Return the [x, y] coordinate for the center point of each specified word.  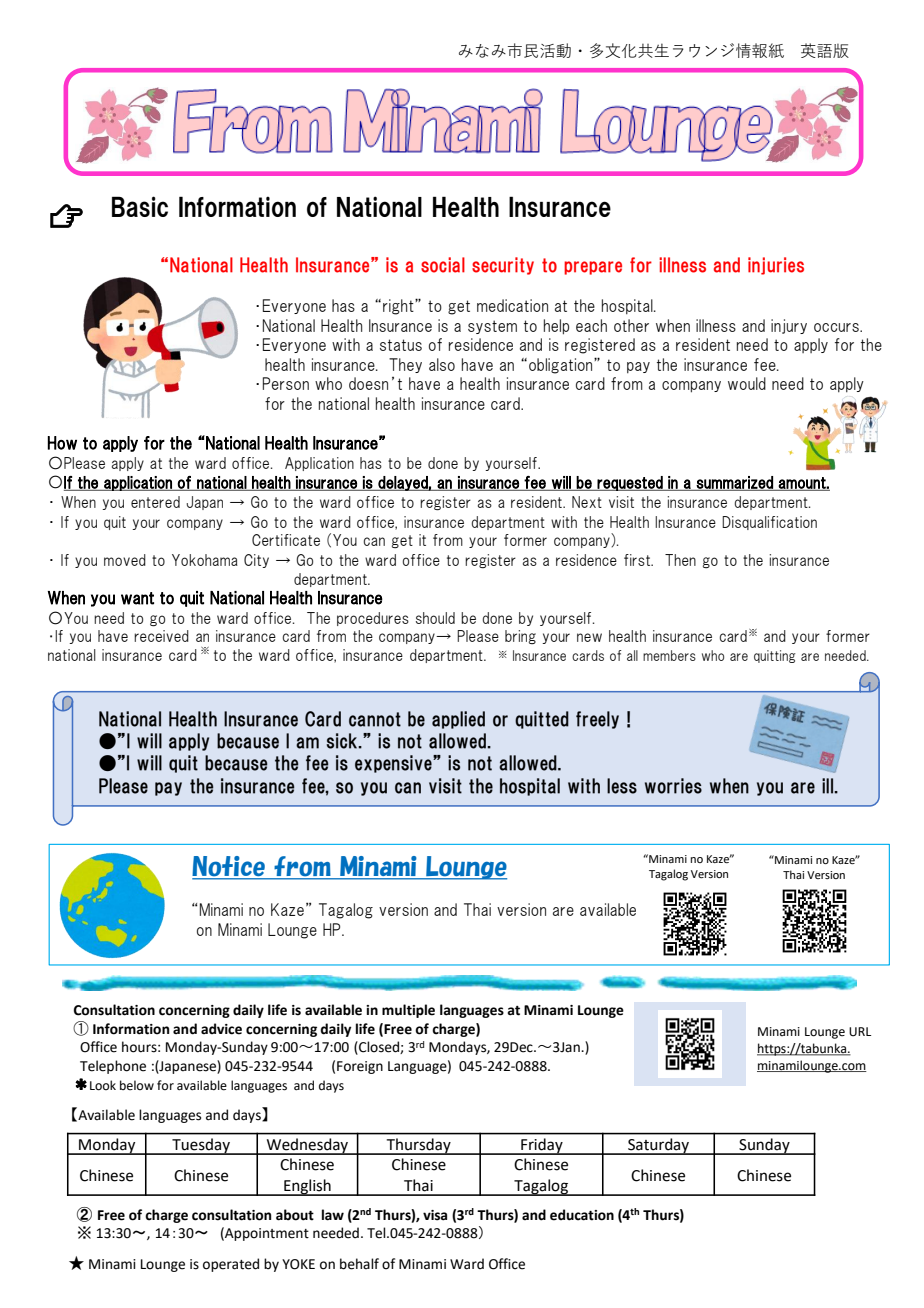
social [443, 265]
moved [125, 560]
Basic [140, 206]
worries [673, 786]
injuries [776, 266]
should [435, 618]
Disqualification [769, 523]
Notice [229, 867]
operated [231, 1265]
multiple [408, 1011]
